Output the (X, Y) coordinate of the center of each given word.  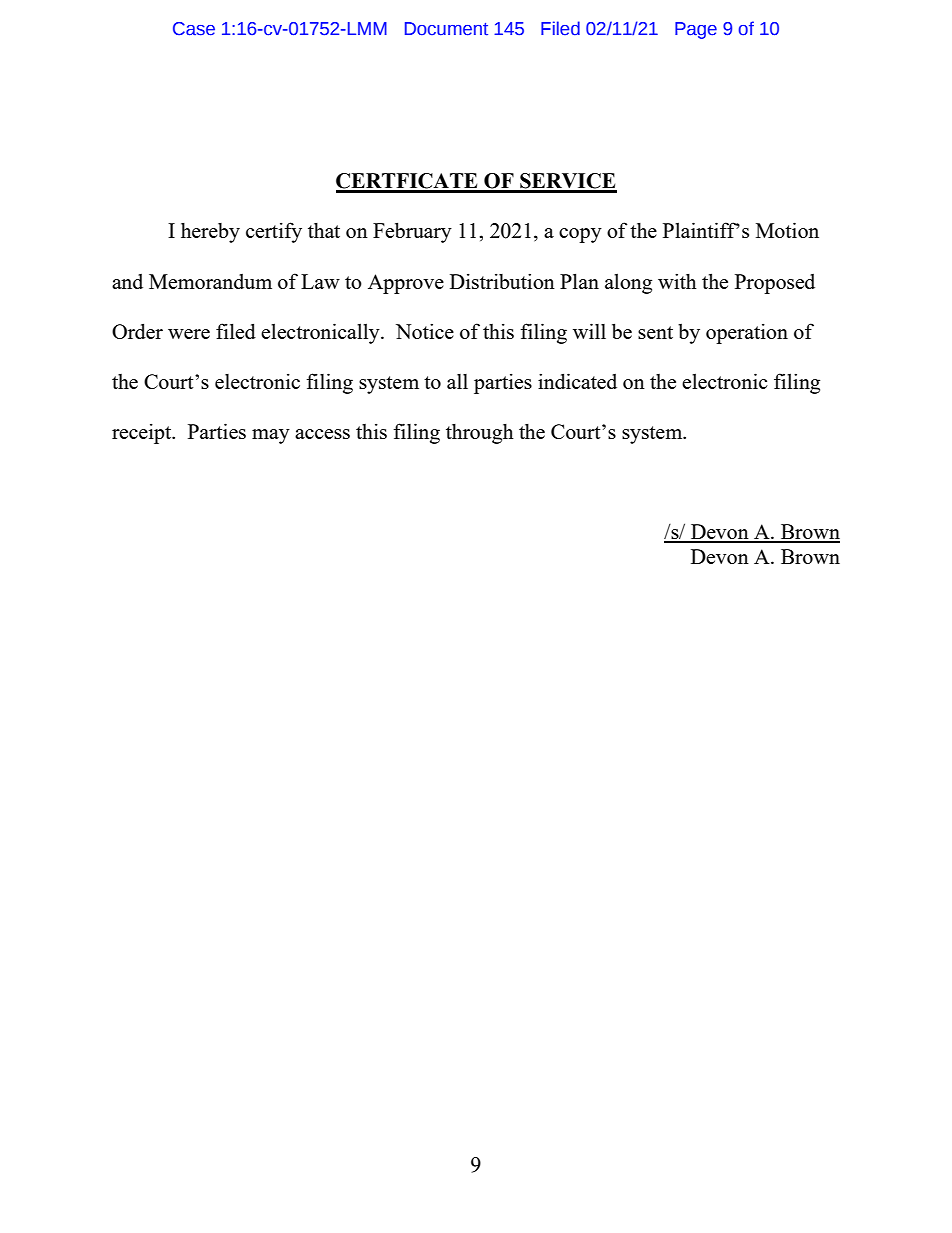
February (412, 232)
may (271, 436)
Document (446, 29)
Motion (787, 230)
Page (696, 30)
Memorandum (210, 281)
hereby (210, 232)
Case (194, 29)
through (480, 433)
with (677, 281)
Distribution (502, 281)
